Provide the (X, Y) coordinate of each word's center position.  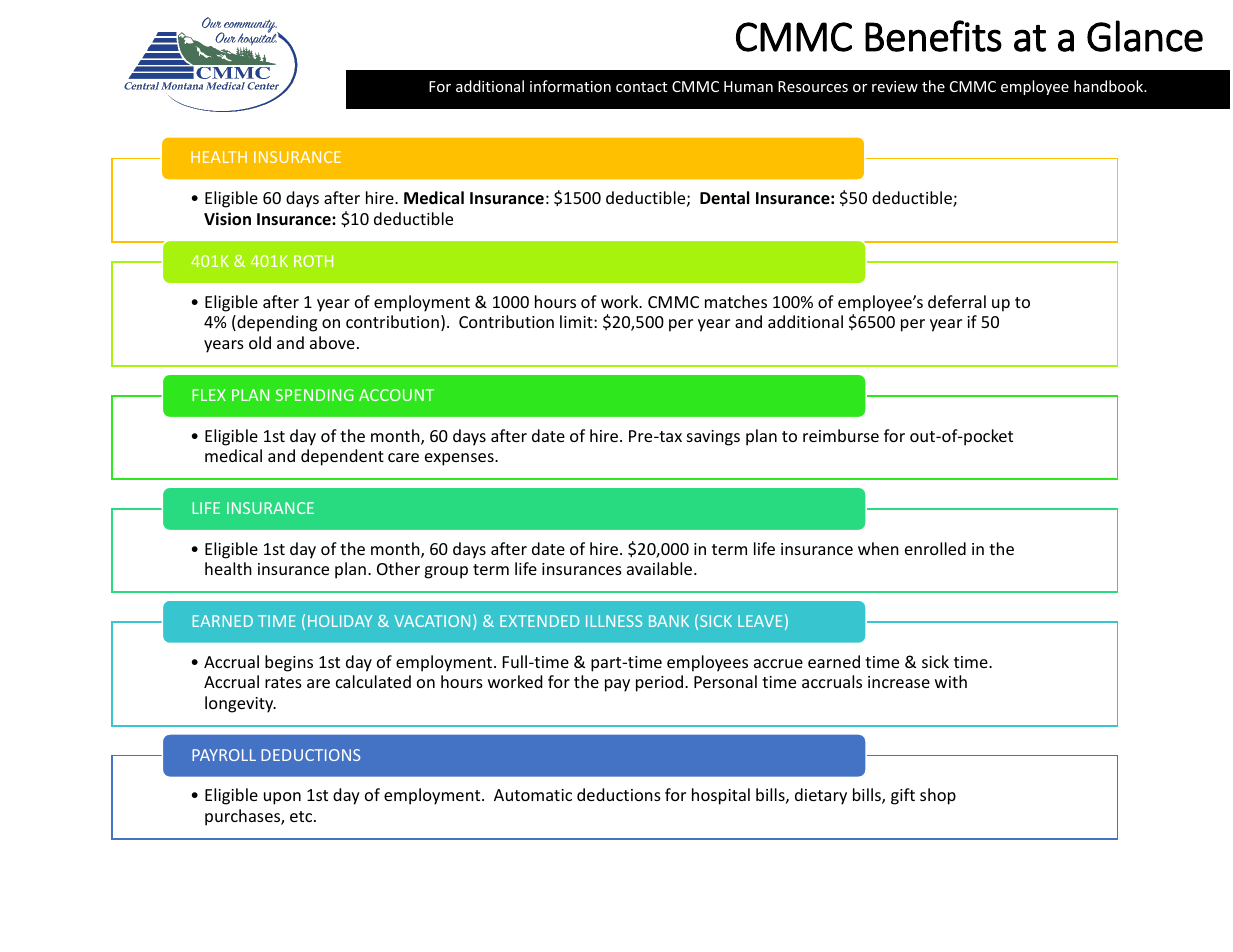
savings (713, 438)
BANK (669, 621)
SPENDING (314, 395)
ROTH (313, 261)
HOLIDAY (340, 621)
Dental (725, 198)
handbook (1109, 86)
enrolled (935, 548)
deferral (957, 301)
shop (938, 796)
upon (282, 798)
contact (641, 87)
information (570, 86)
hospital (721, 796)
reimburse (841, 435)
